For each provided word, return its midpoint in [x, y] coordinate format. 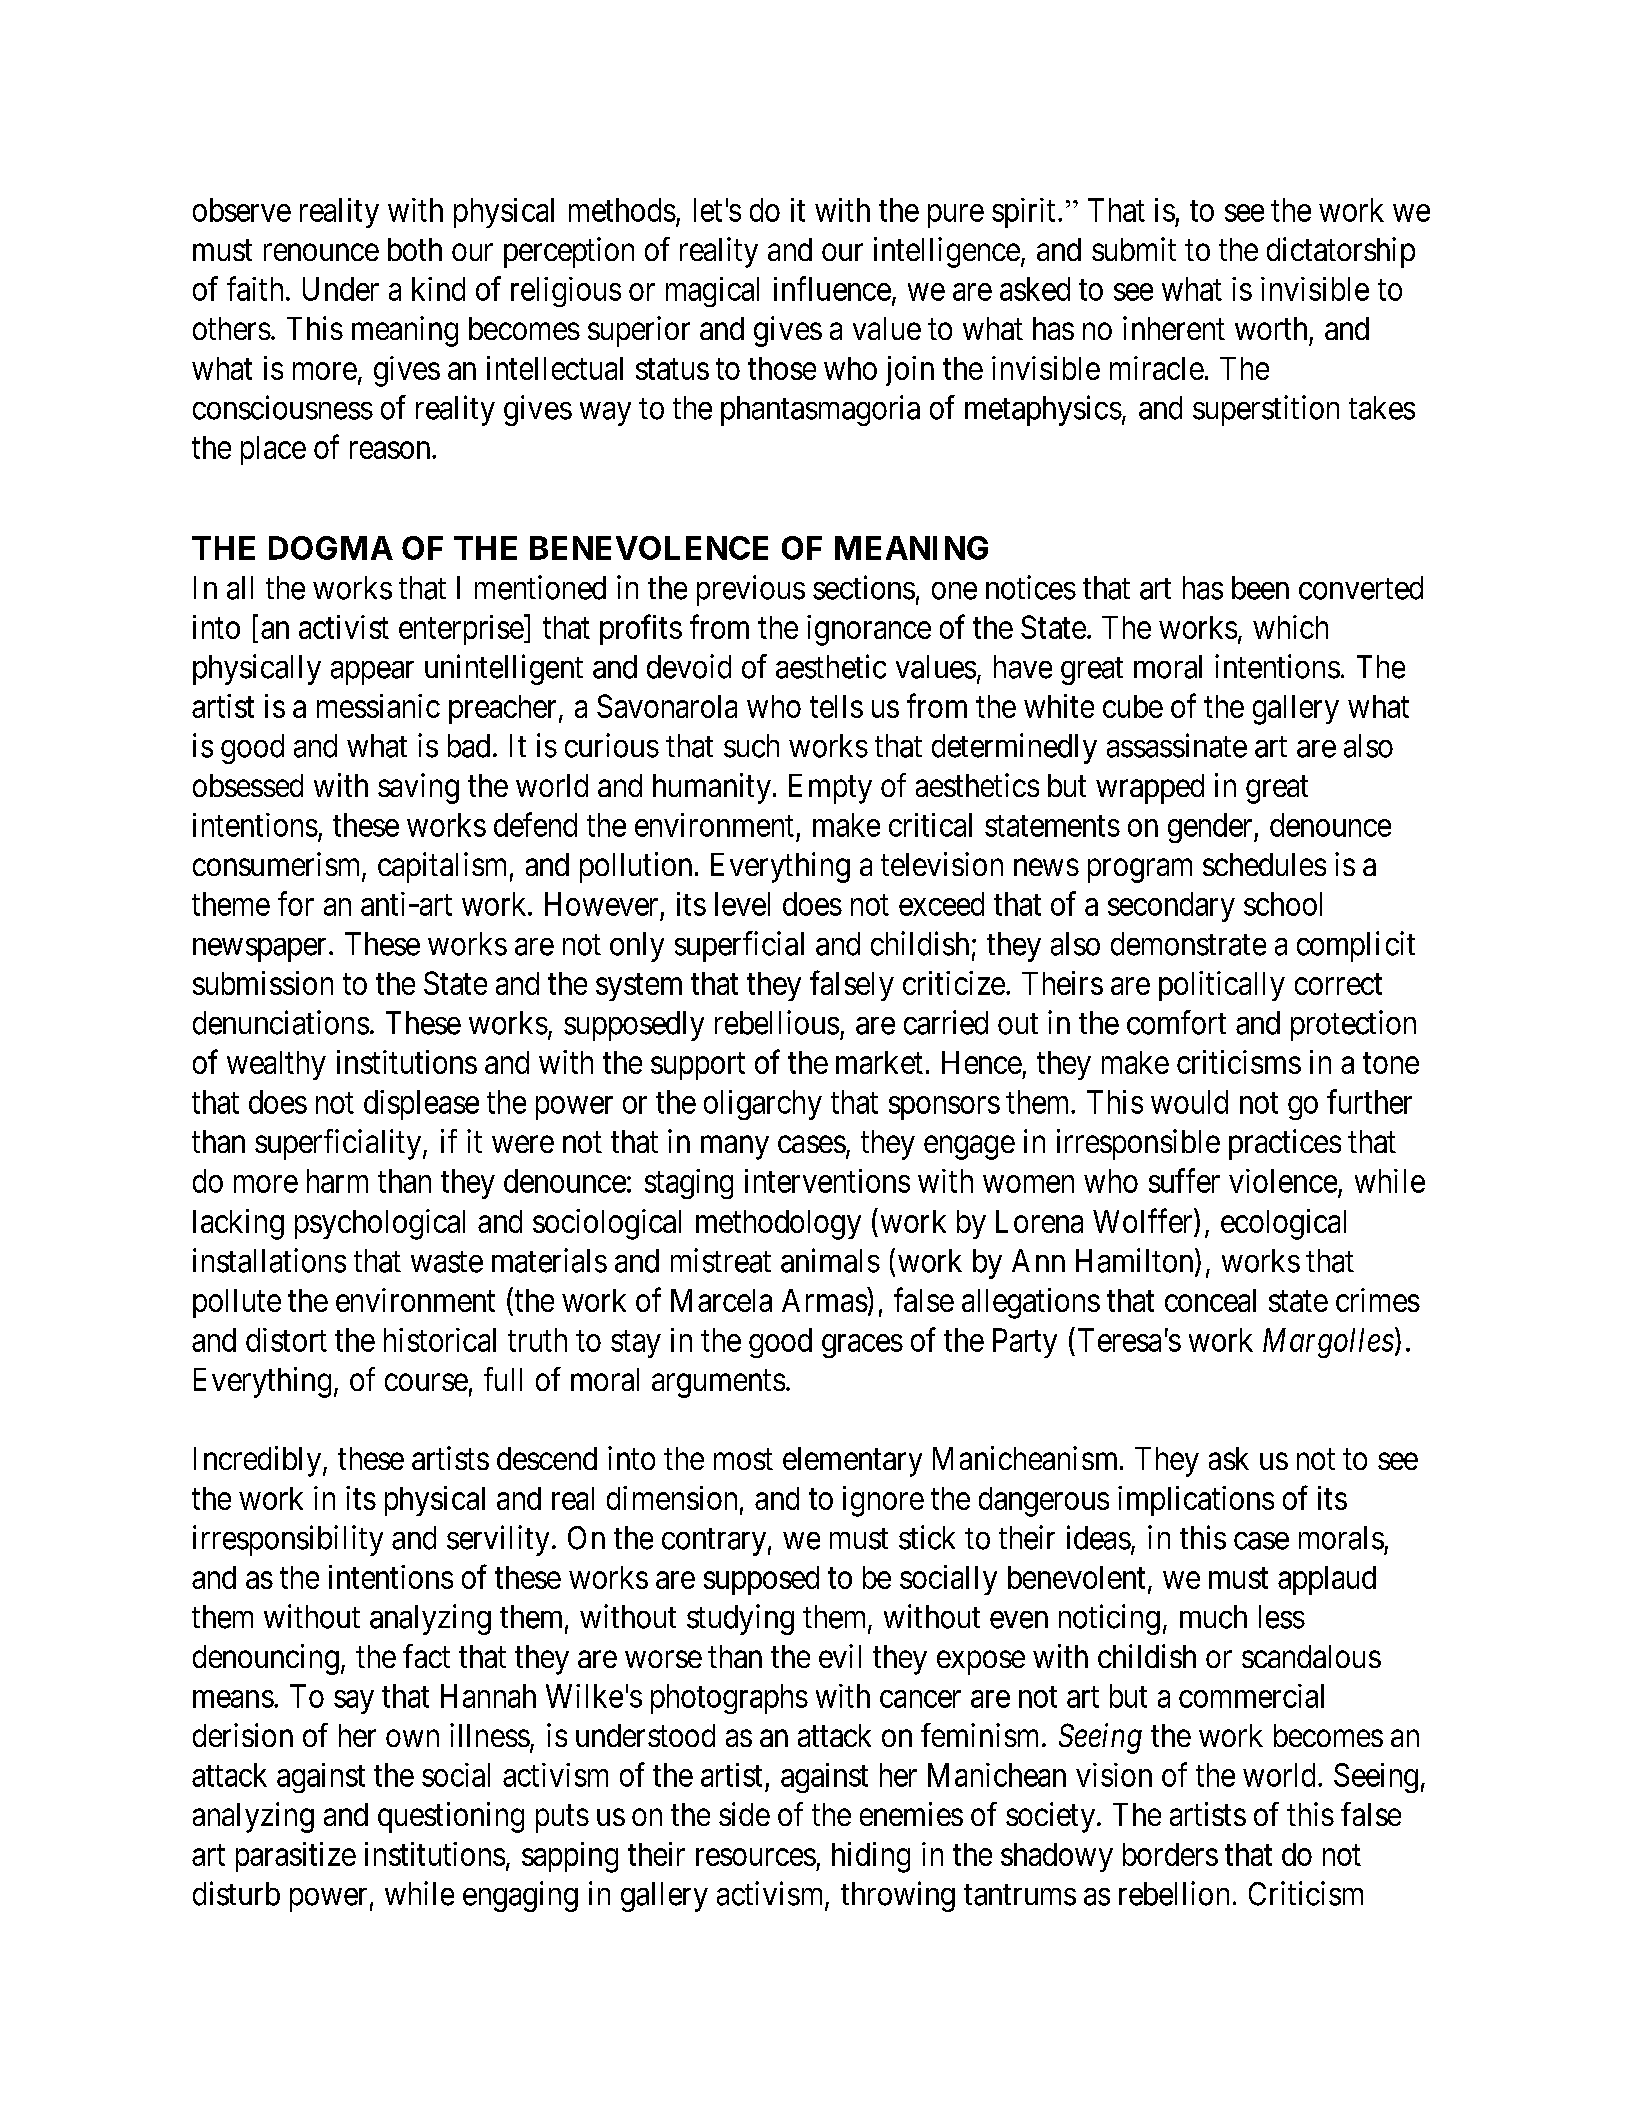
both [415, 249]
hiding [871, 1857]
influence [832, 288]
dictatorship [1341, 252]
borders [1170, 1854]
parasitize [296, 1857]
